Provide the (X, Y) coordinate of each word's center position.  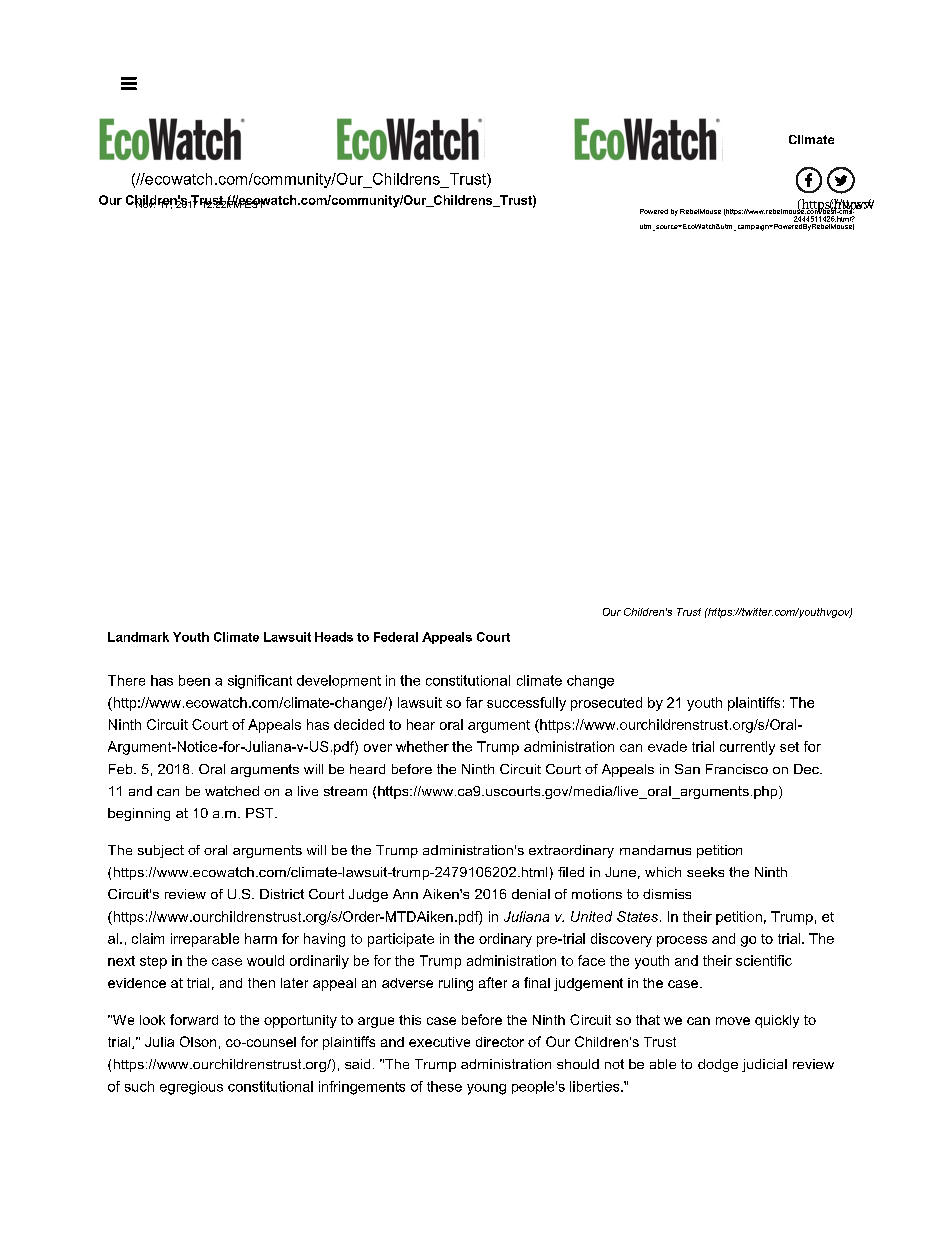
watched (232, 791)
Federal (396, 637)
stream (345, 791)
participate (401, 940)
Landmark (138, 637)
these (444, 1086)
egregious (191, 1088)
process (682, 941)
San (687, 769)
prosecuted (606, 704)
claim (148, 938)
